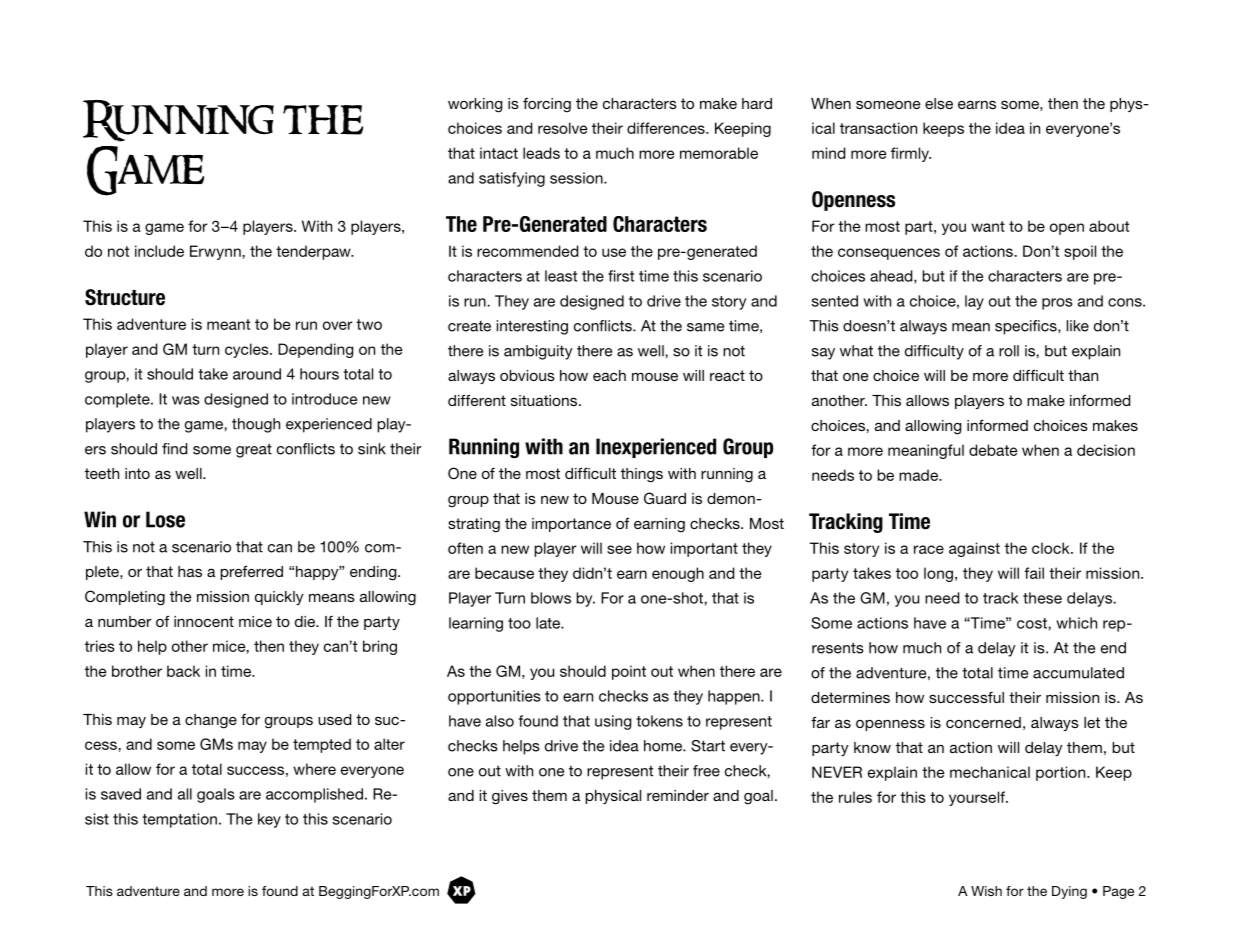 The height and width of the image is (952, 1233). I want to click on Lose, so click(165, 519).
